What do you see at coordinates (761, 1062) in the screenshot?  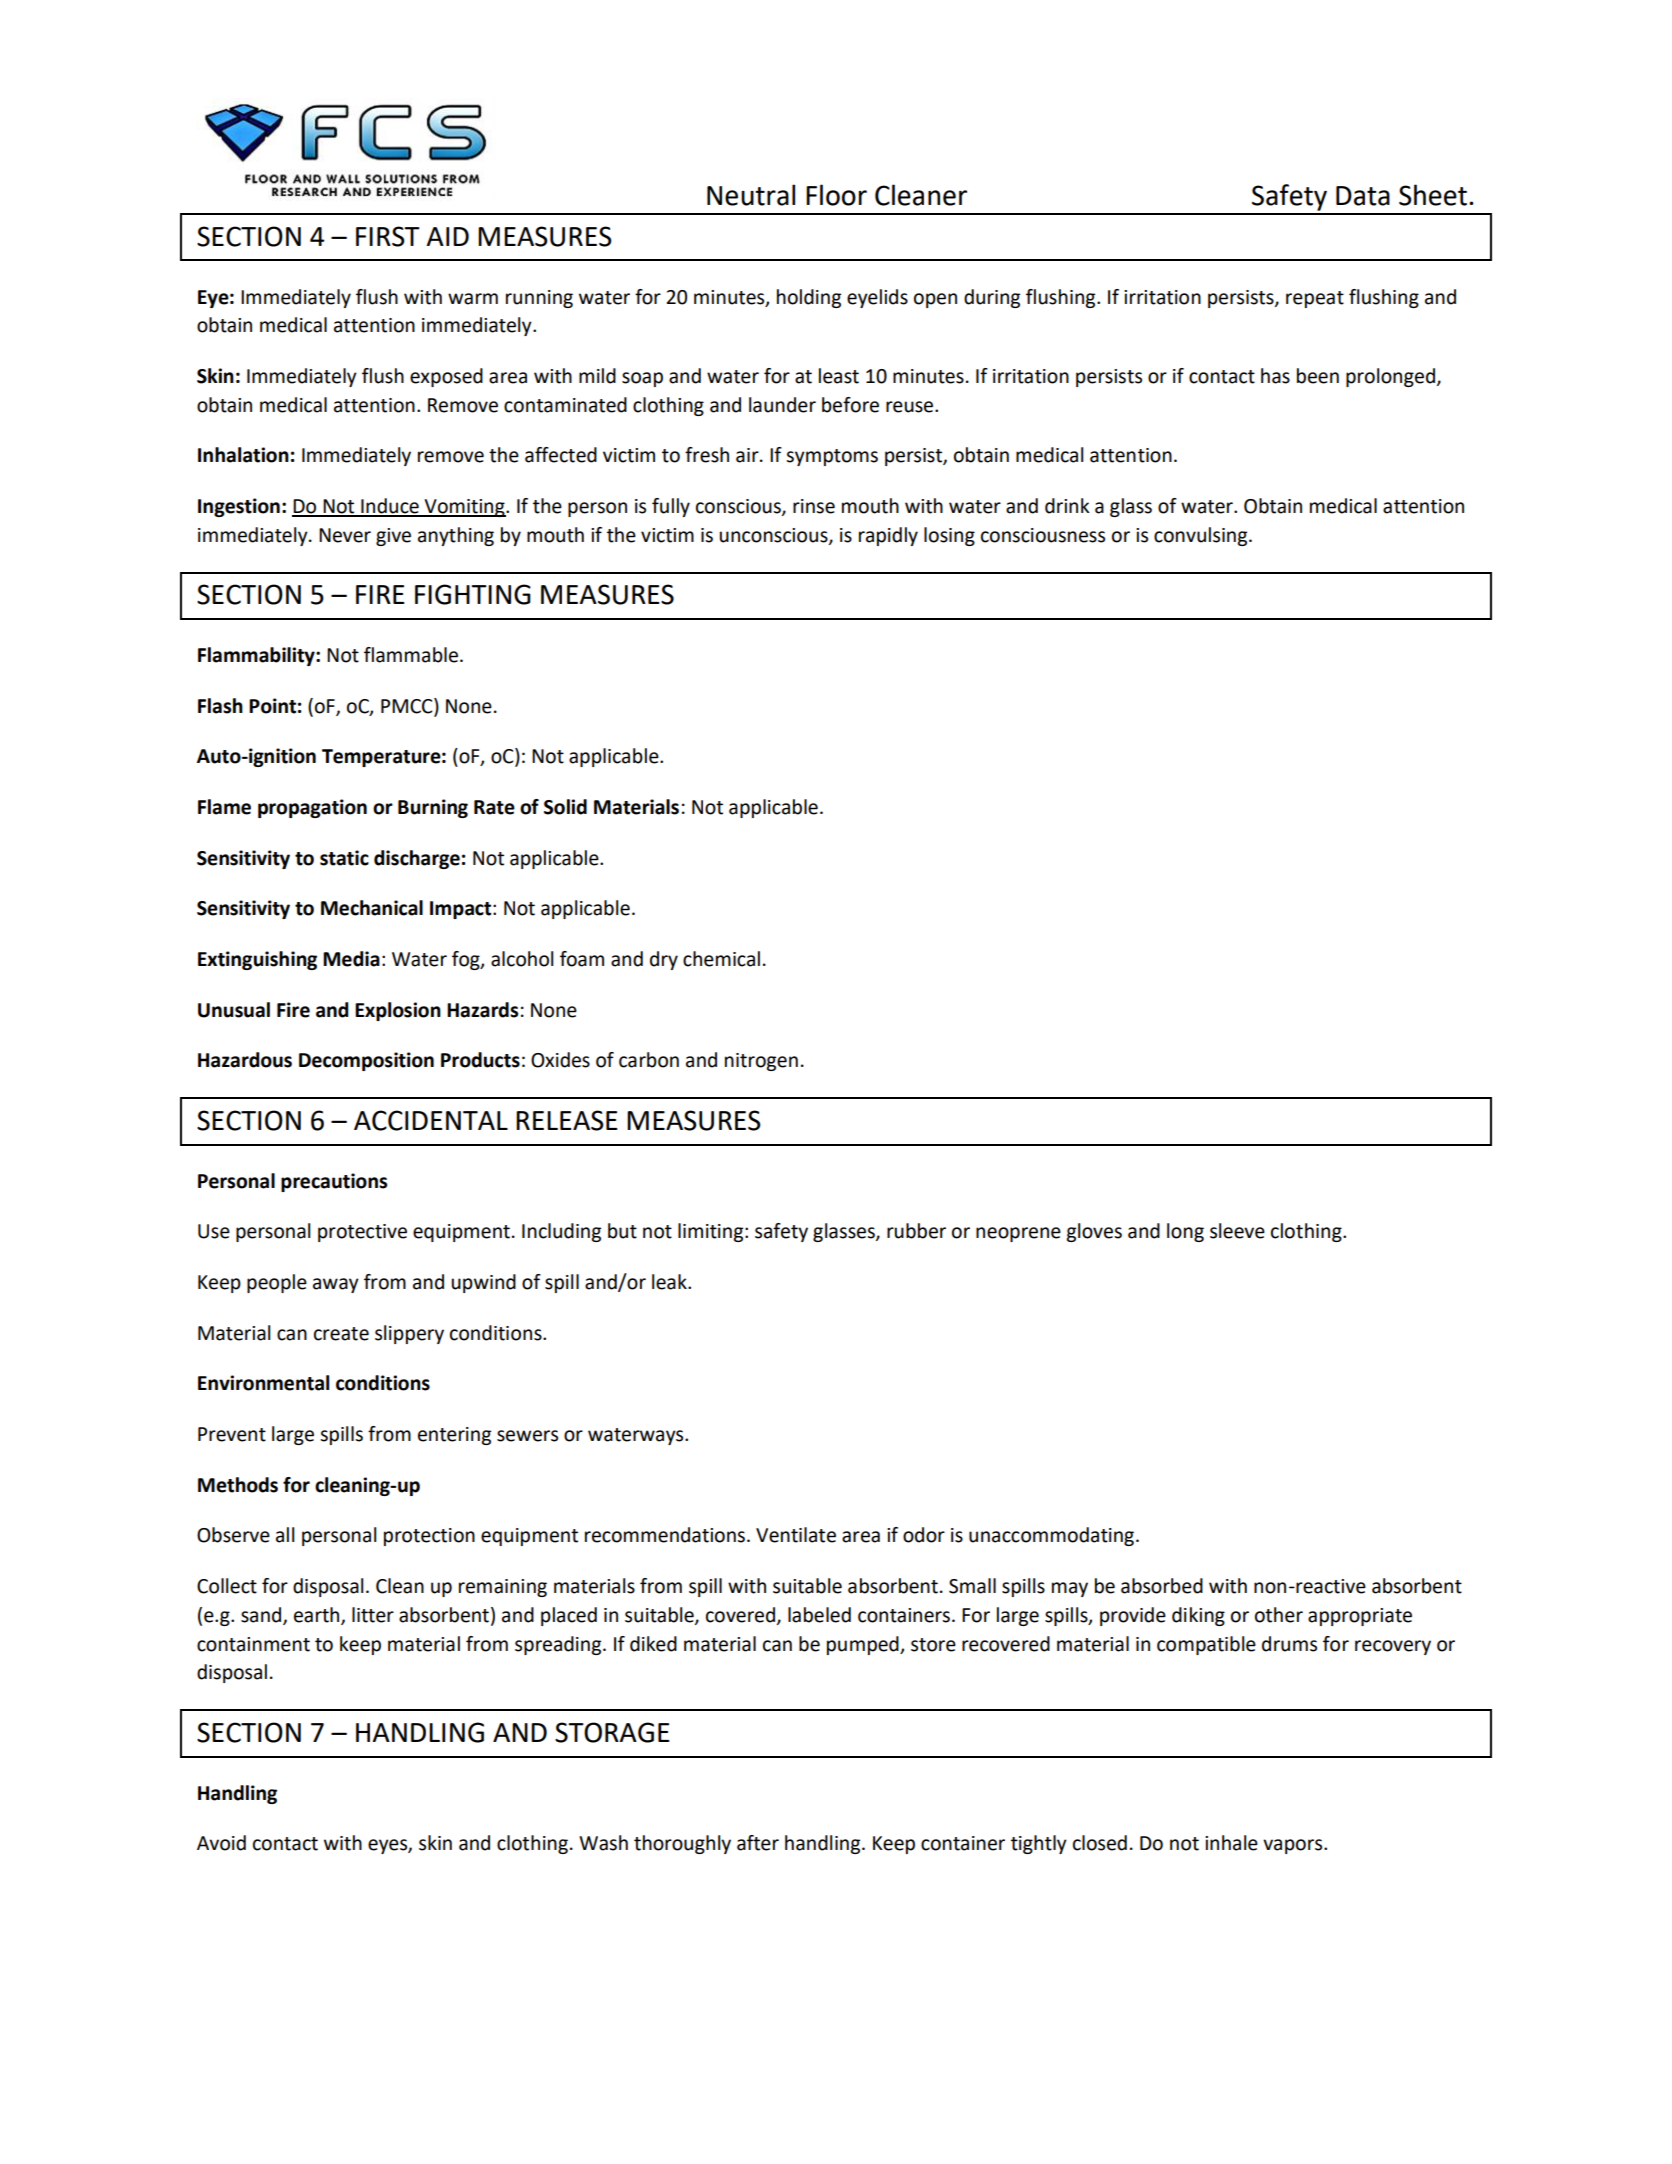 I see `nitrogen` at bounding box center [761, 1062].
